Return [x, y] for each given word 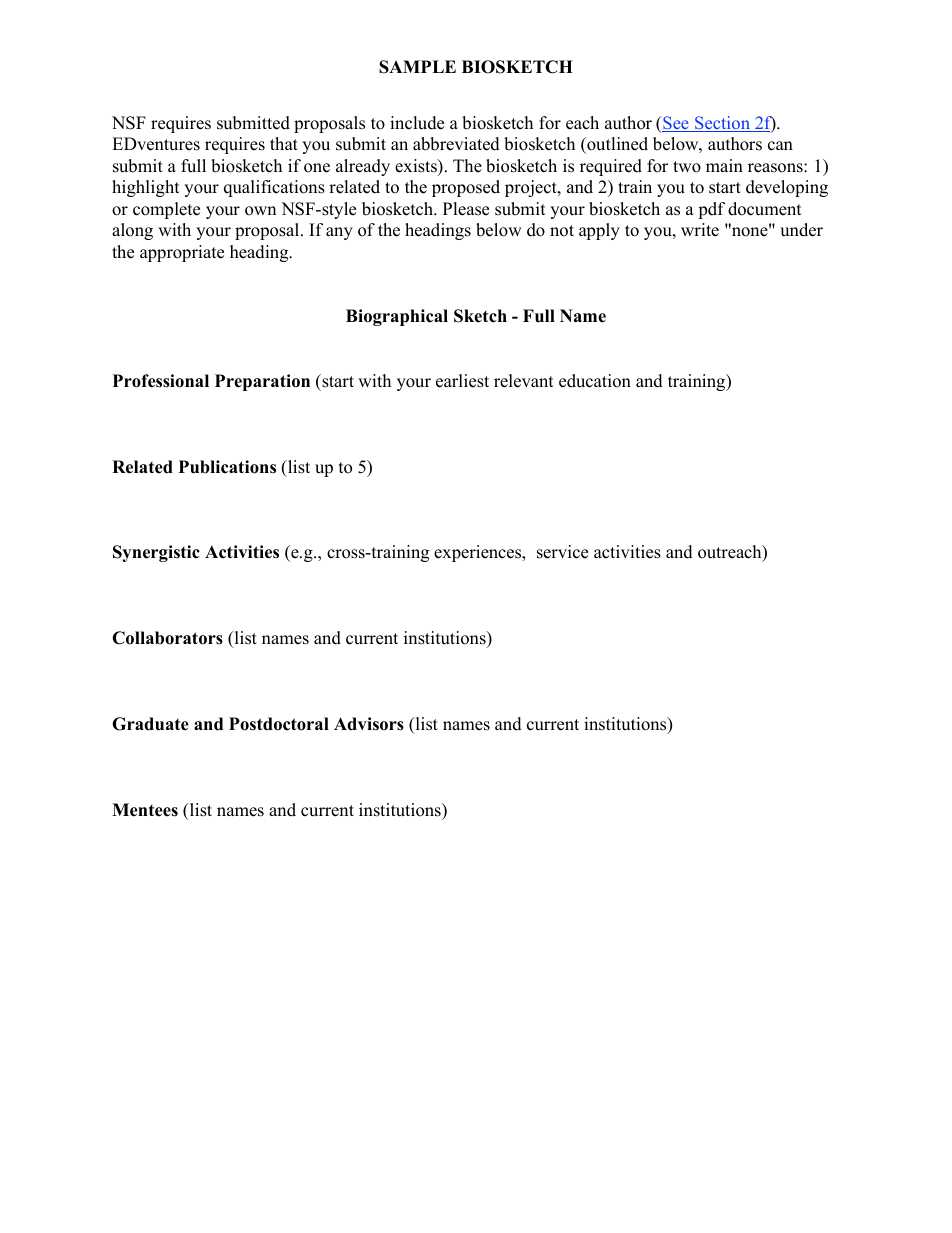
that [284, 143]
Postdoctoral [279, 724]
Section [723, 124]
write [700, 230]
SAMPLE [417, 67]
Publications [227, 467]
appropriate [182, 253]
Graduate [150, 724]
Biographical [397, 317]
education [595, 381]
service [562, 552]
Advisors [369, 724]
